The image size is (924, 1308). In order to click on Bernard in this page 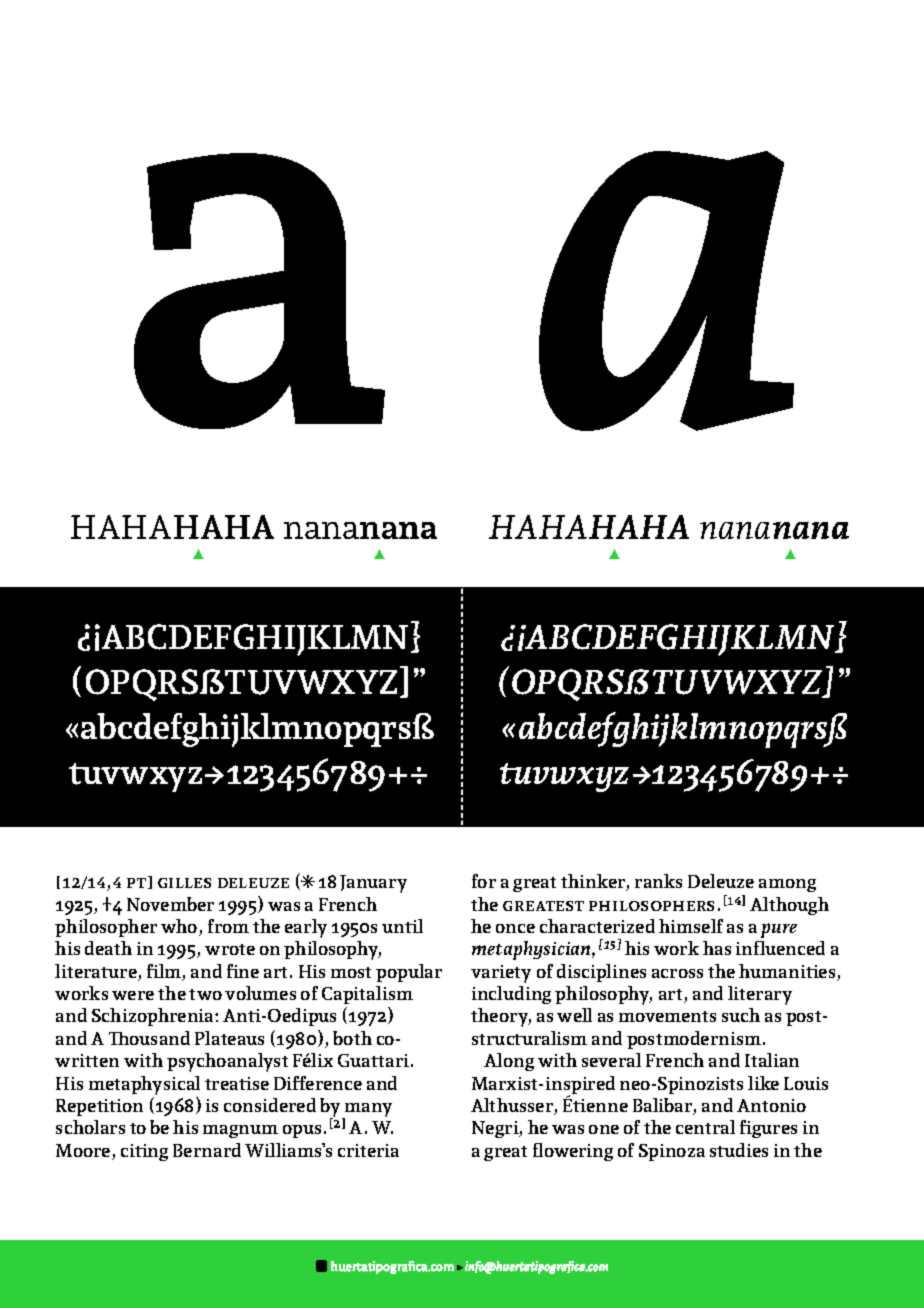, I will do `click(207, 1150)`.
